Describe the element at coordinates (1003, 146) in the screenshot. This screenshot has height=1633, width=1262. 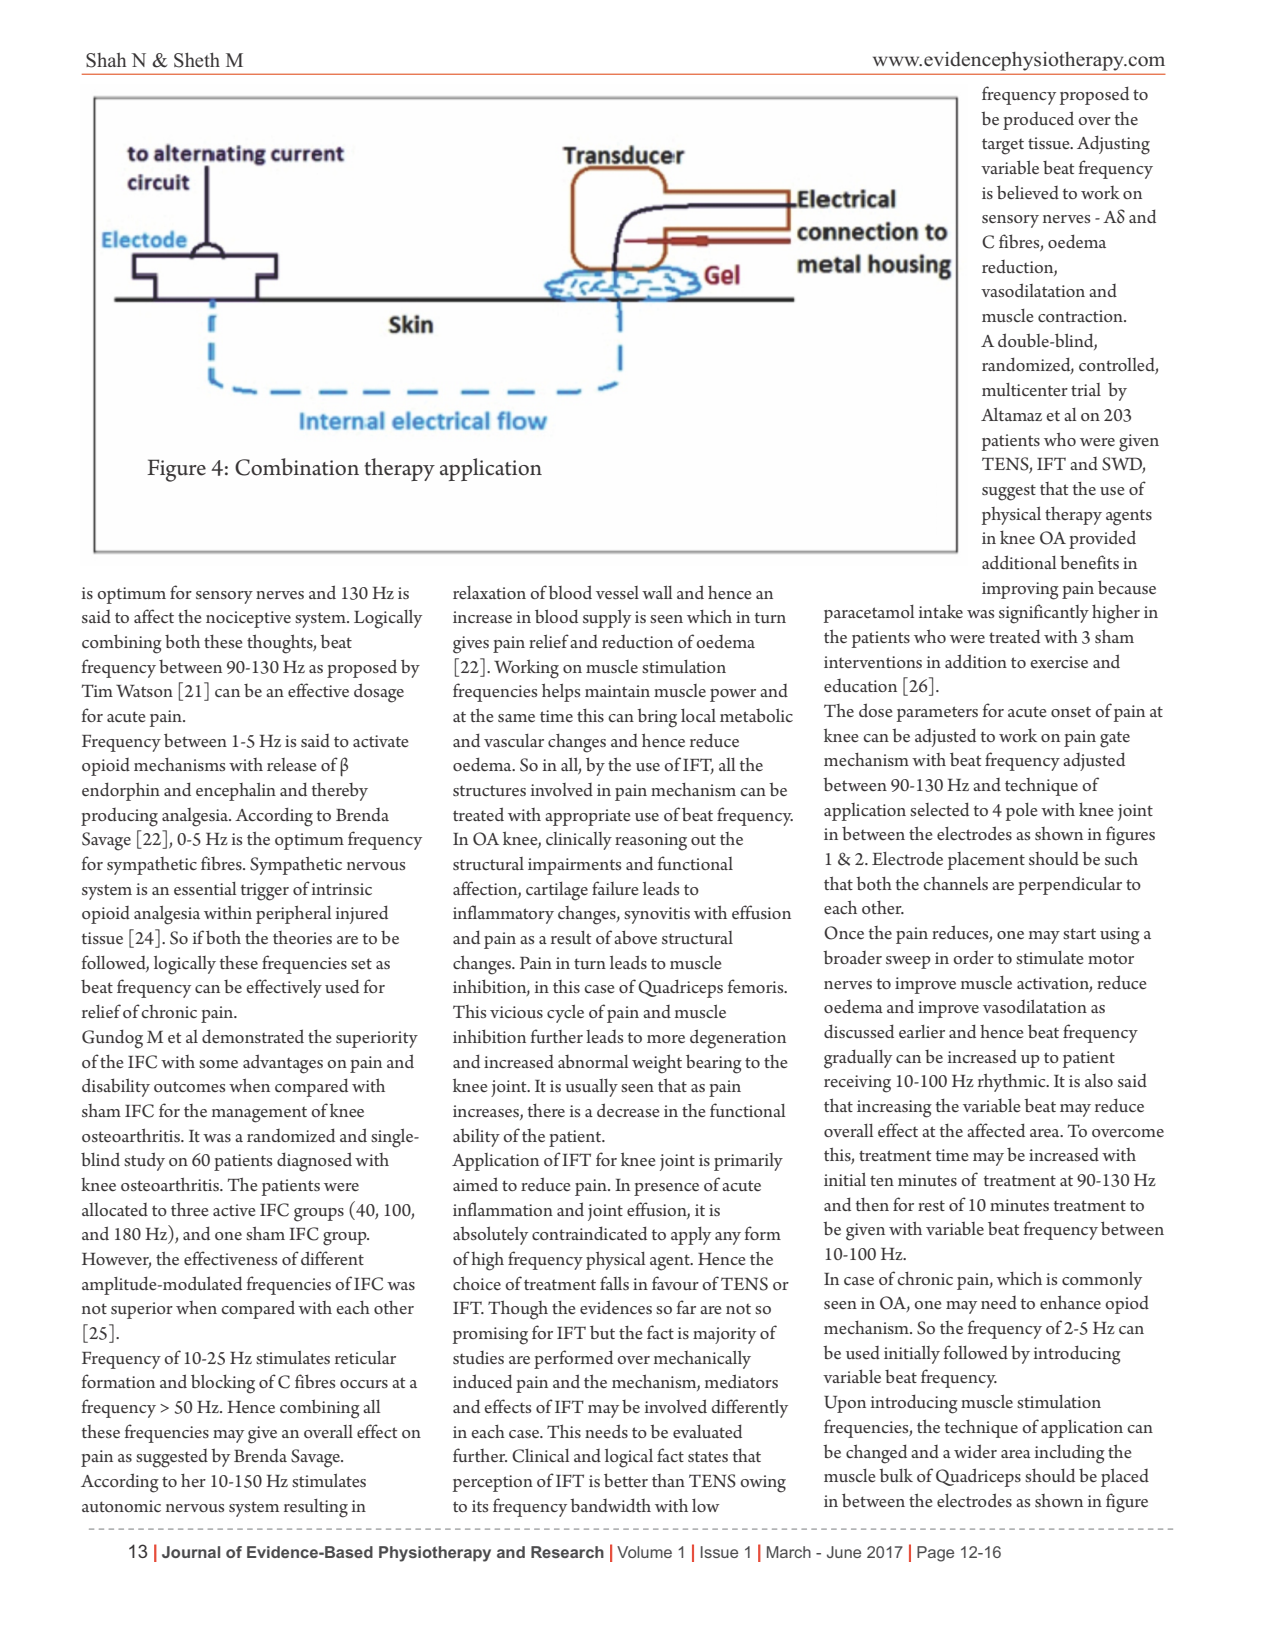
I see `target` at that location.
